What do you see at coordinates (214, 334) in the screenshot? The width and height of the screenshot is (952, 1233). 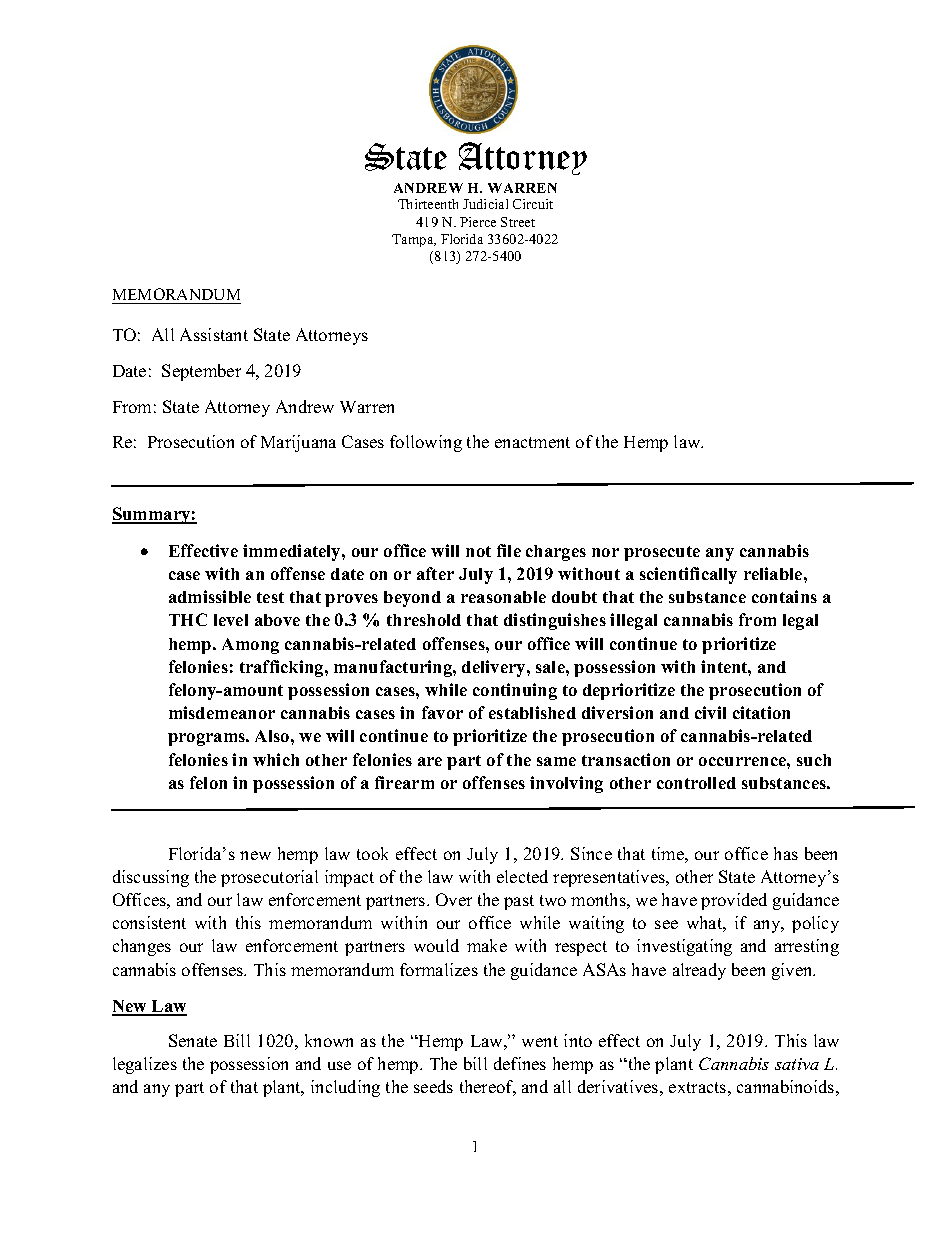 I see `Assistant` at bounding box center [214, 334].
